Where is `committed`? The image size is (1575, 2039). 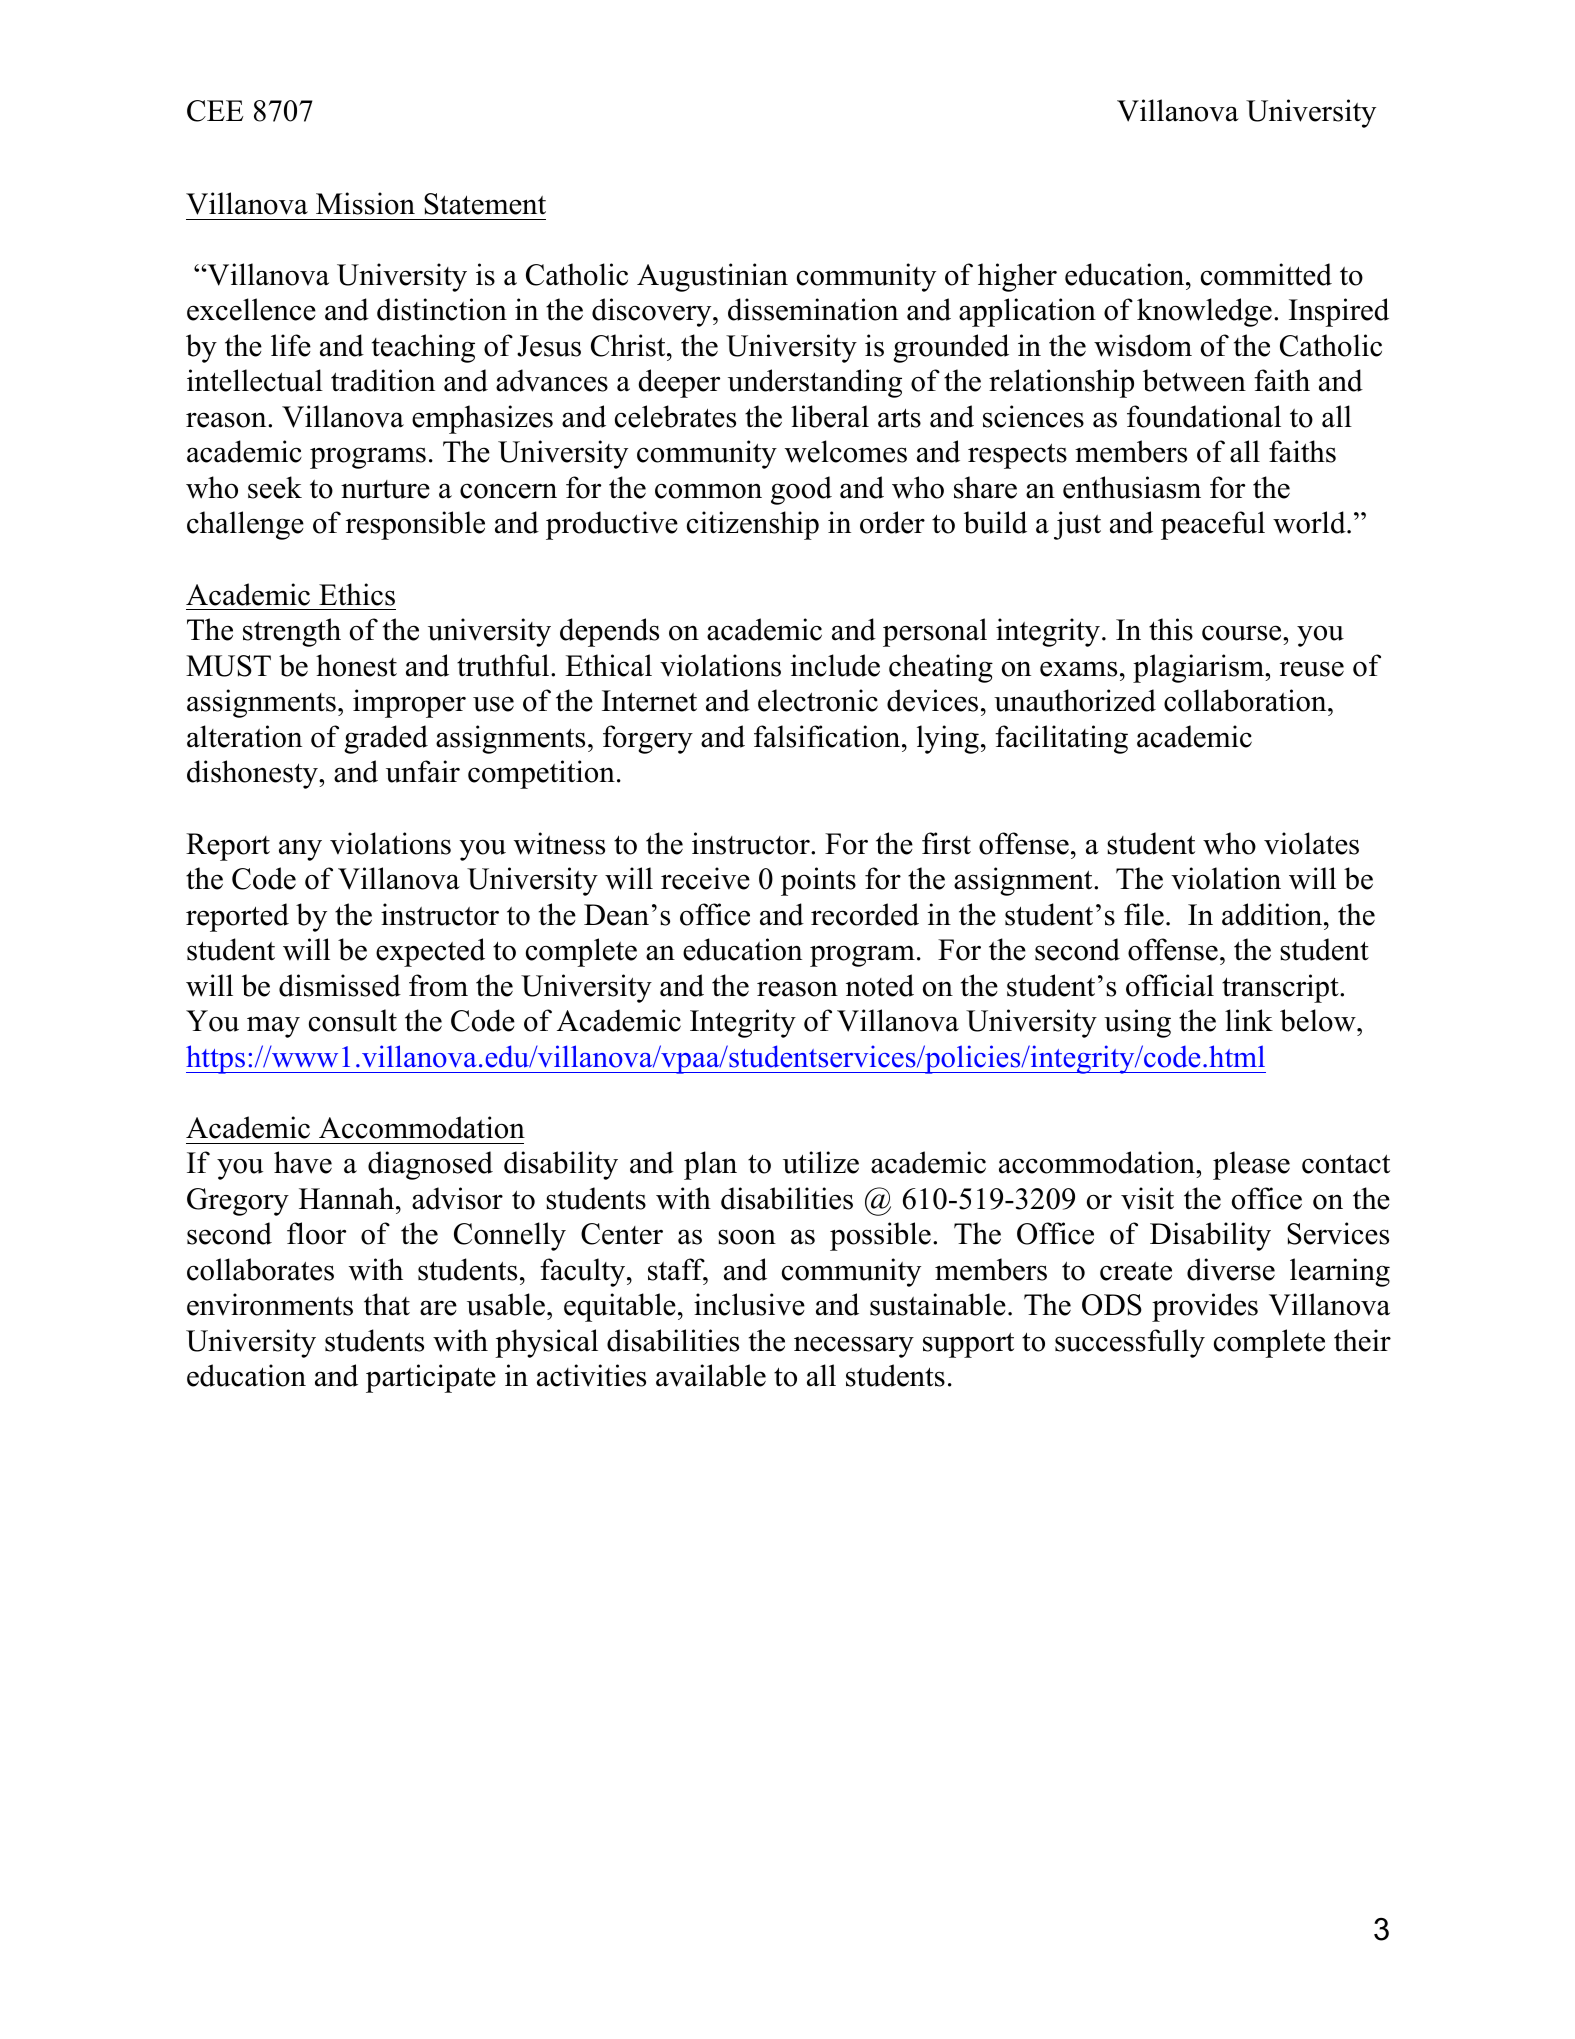 committed is located at coordinates (1266, 274).
